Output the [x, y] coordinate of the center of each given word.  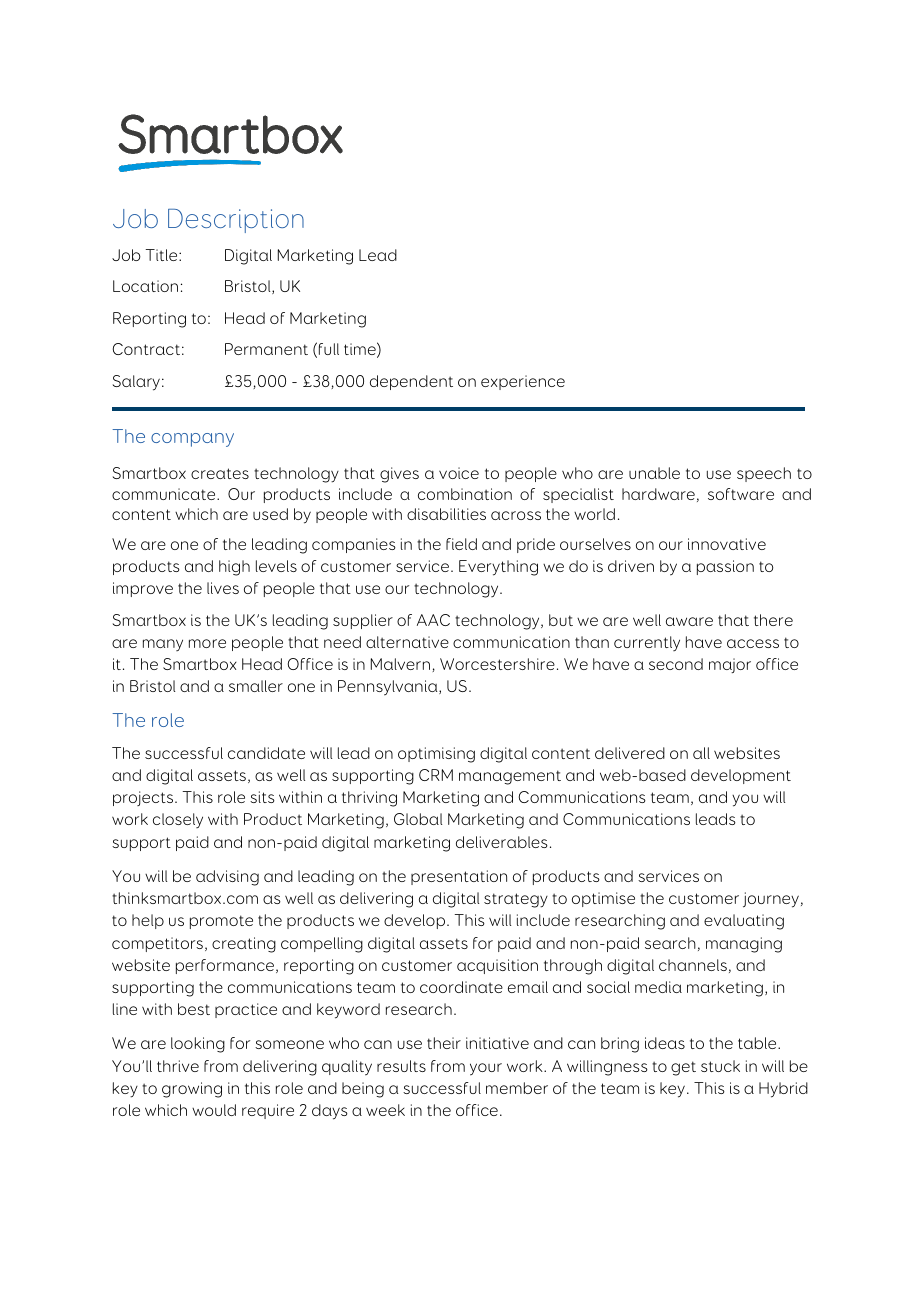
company [192, 440]
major [730, 665]
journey [771, 900]
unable [654, 473]
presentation [459, 877]
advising [227, 878]
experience [523, 382]
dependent [411, 382]
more [207, 643]
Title [163, 255]
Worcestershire [497, 664]
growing [192, 1090]
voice [459, 473]
